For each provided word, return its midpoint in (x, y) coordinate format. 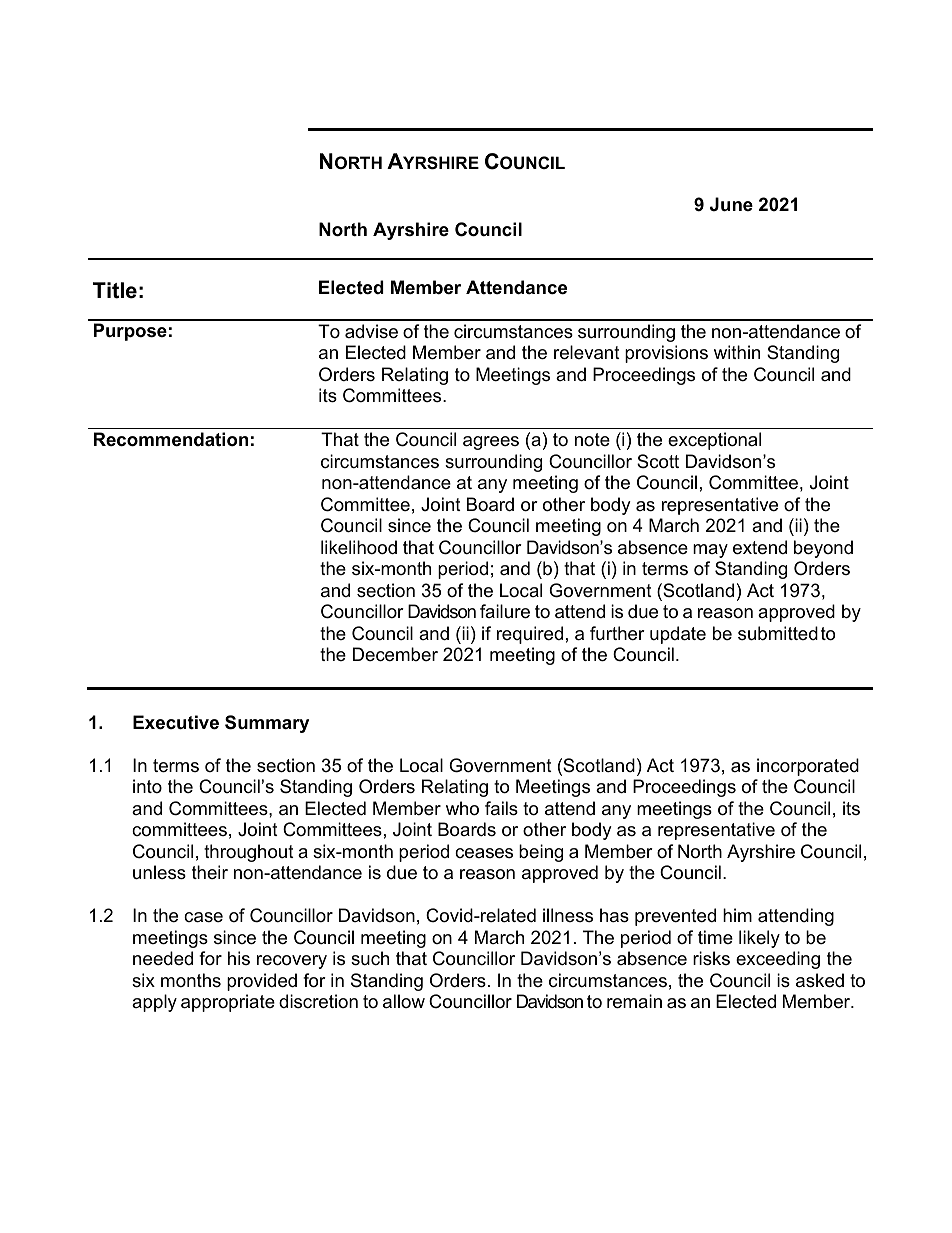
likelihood (359, 547)
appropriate (228, 1003)
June (731, 204)
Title (115, 290)
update (678, 635)
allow (404, 1001)
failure (505, 611)
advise (371, 331)
